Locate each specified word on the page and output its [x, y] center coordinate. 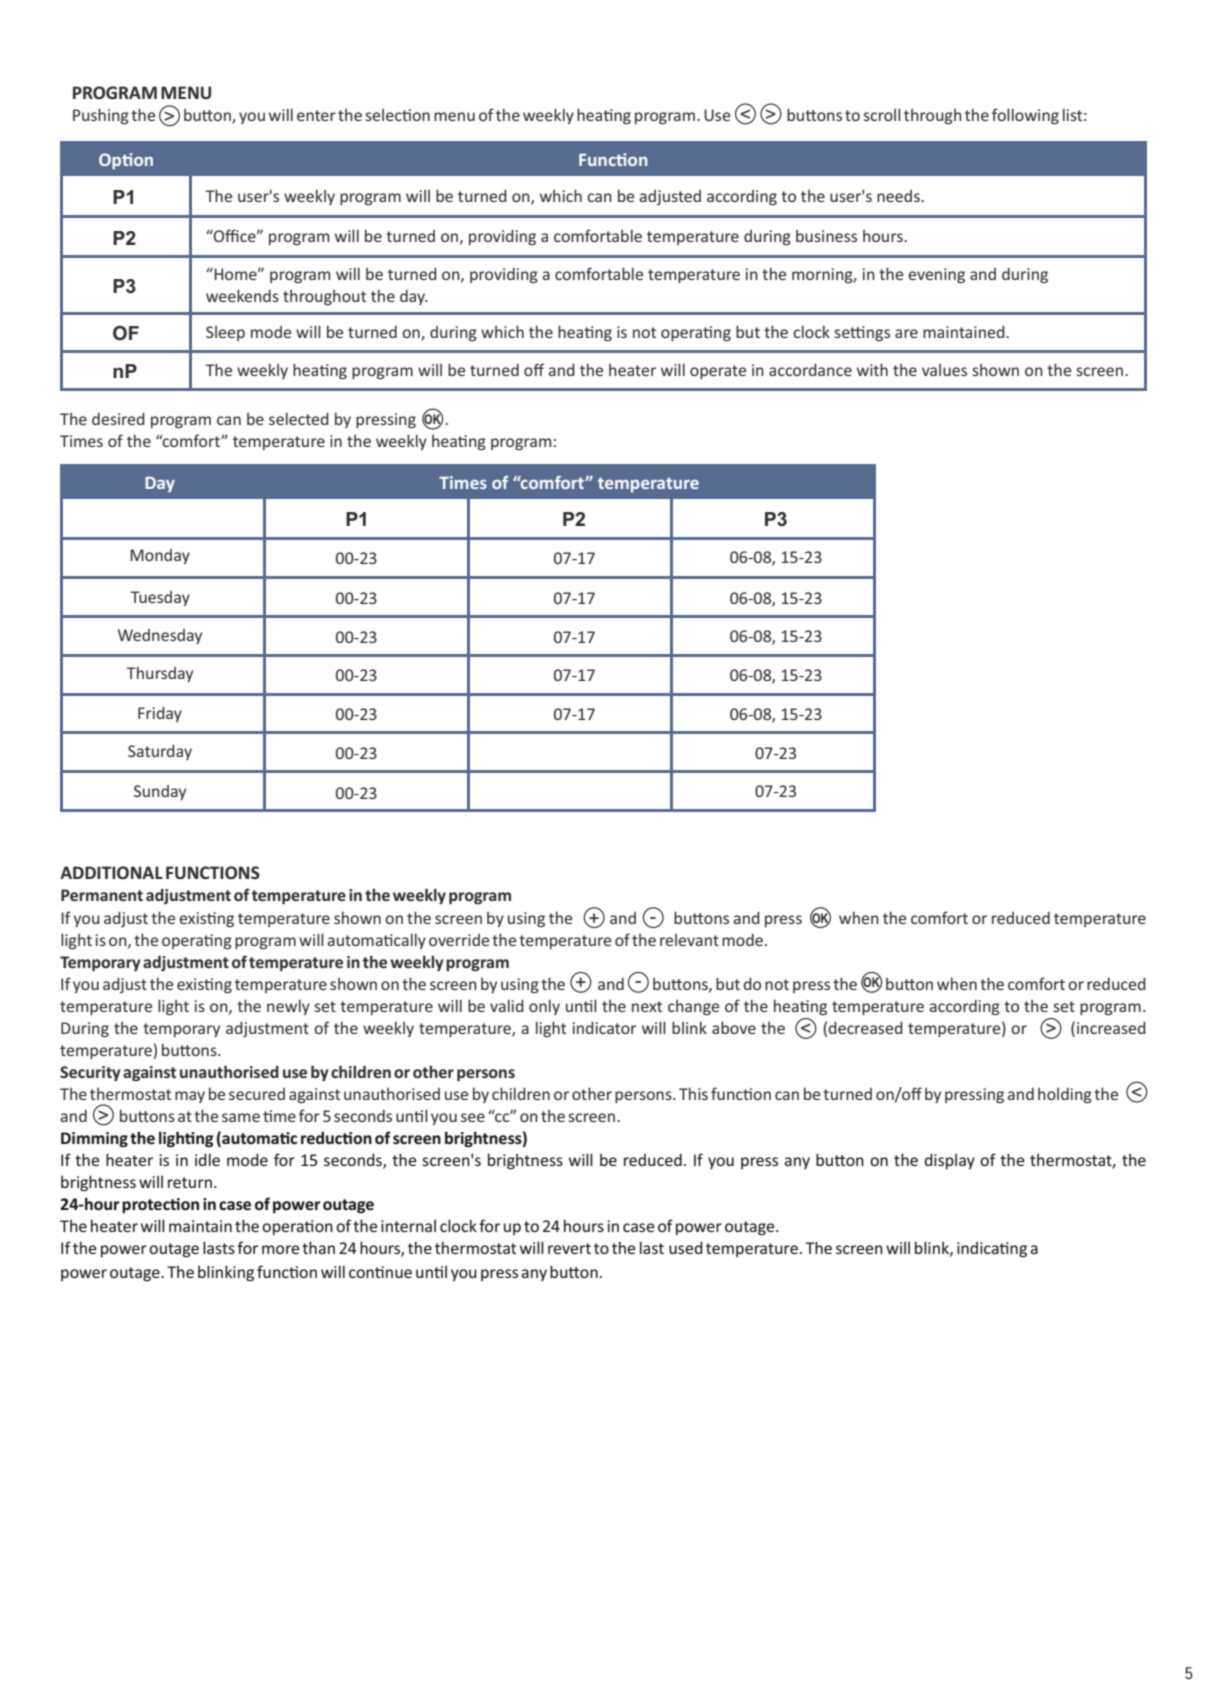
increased [1111, 1028]
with [872, 369]
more [280, 1249]
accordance [810, 370]
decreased [865, 1028]
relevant [689, 940]
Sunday [160, 792]
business [826, 236]
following [1025, 116]
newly [288, 1007]
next [647, 1006]
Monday [160, 556]
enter [316, 115]
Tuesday [160, 598]
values [944, 370]
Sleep [225, 333]
